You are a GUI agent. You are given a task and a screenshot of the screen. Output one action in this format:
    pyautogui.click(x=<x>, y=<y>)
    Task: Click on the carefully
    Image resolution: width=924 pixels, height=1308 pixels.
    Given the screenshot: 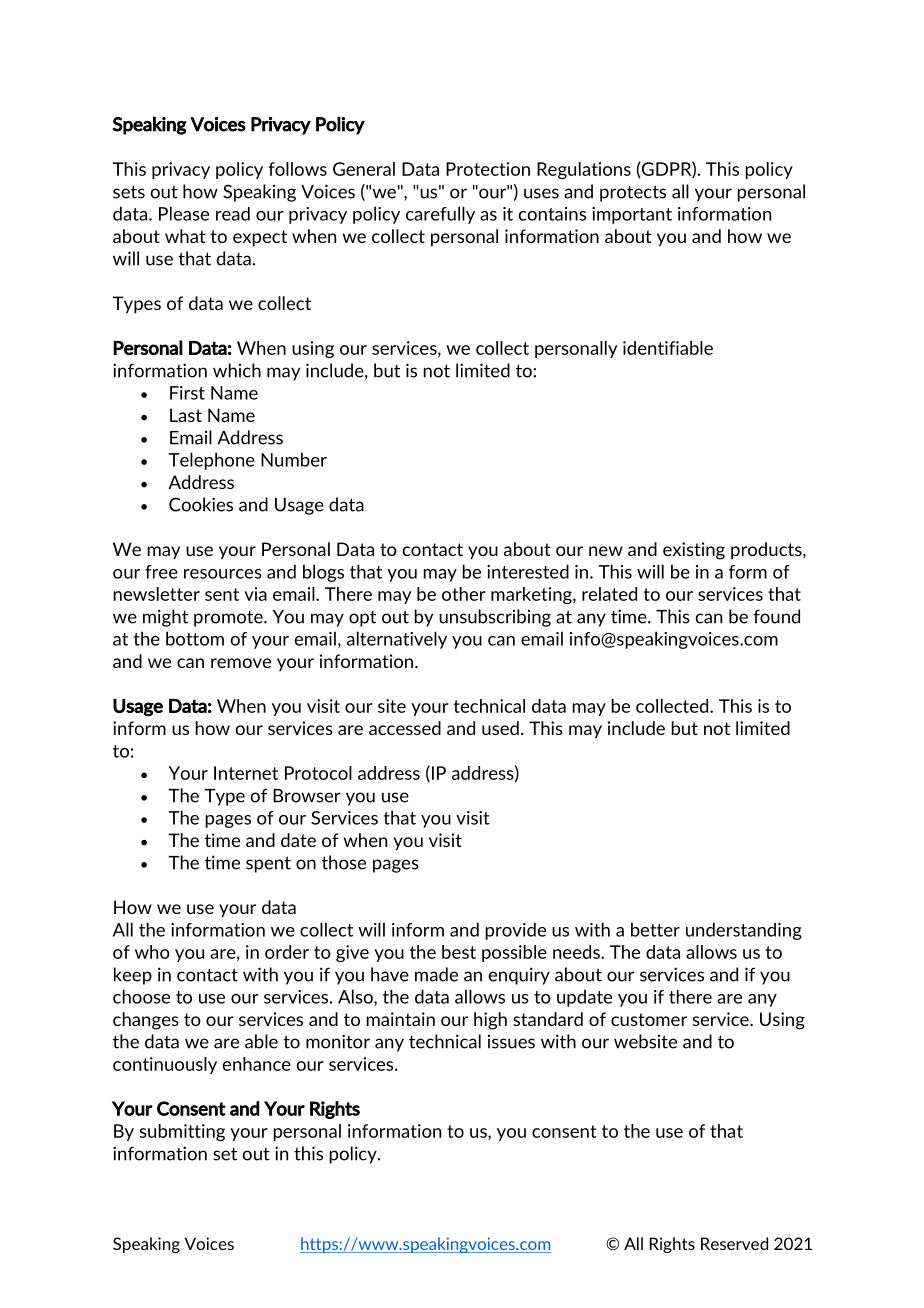 What is the action you would take?
    pyautogui.click(x=440, y=215)
